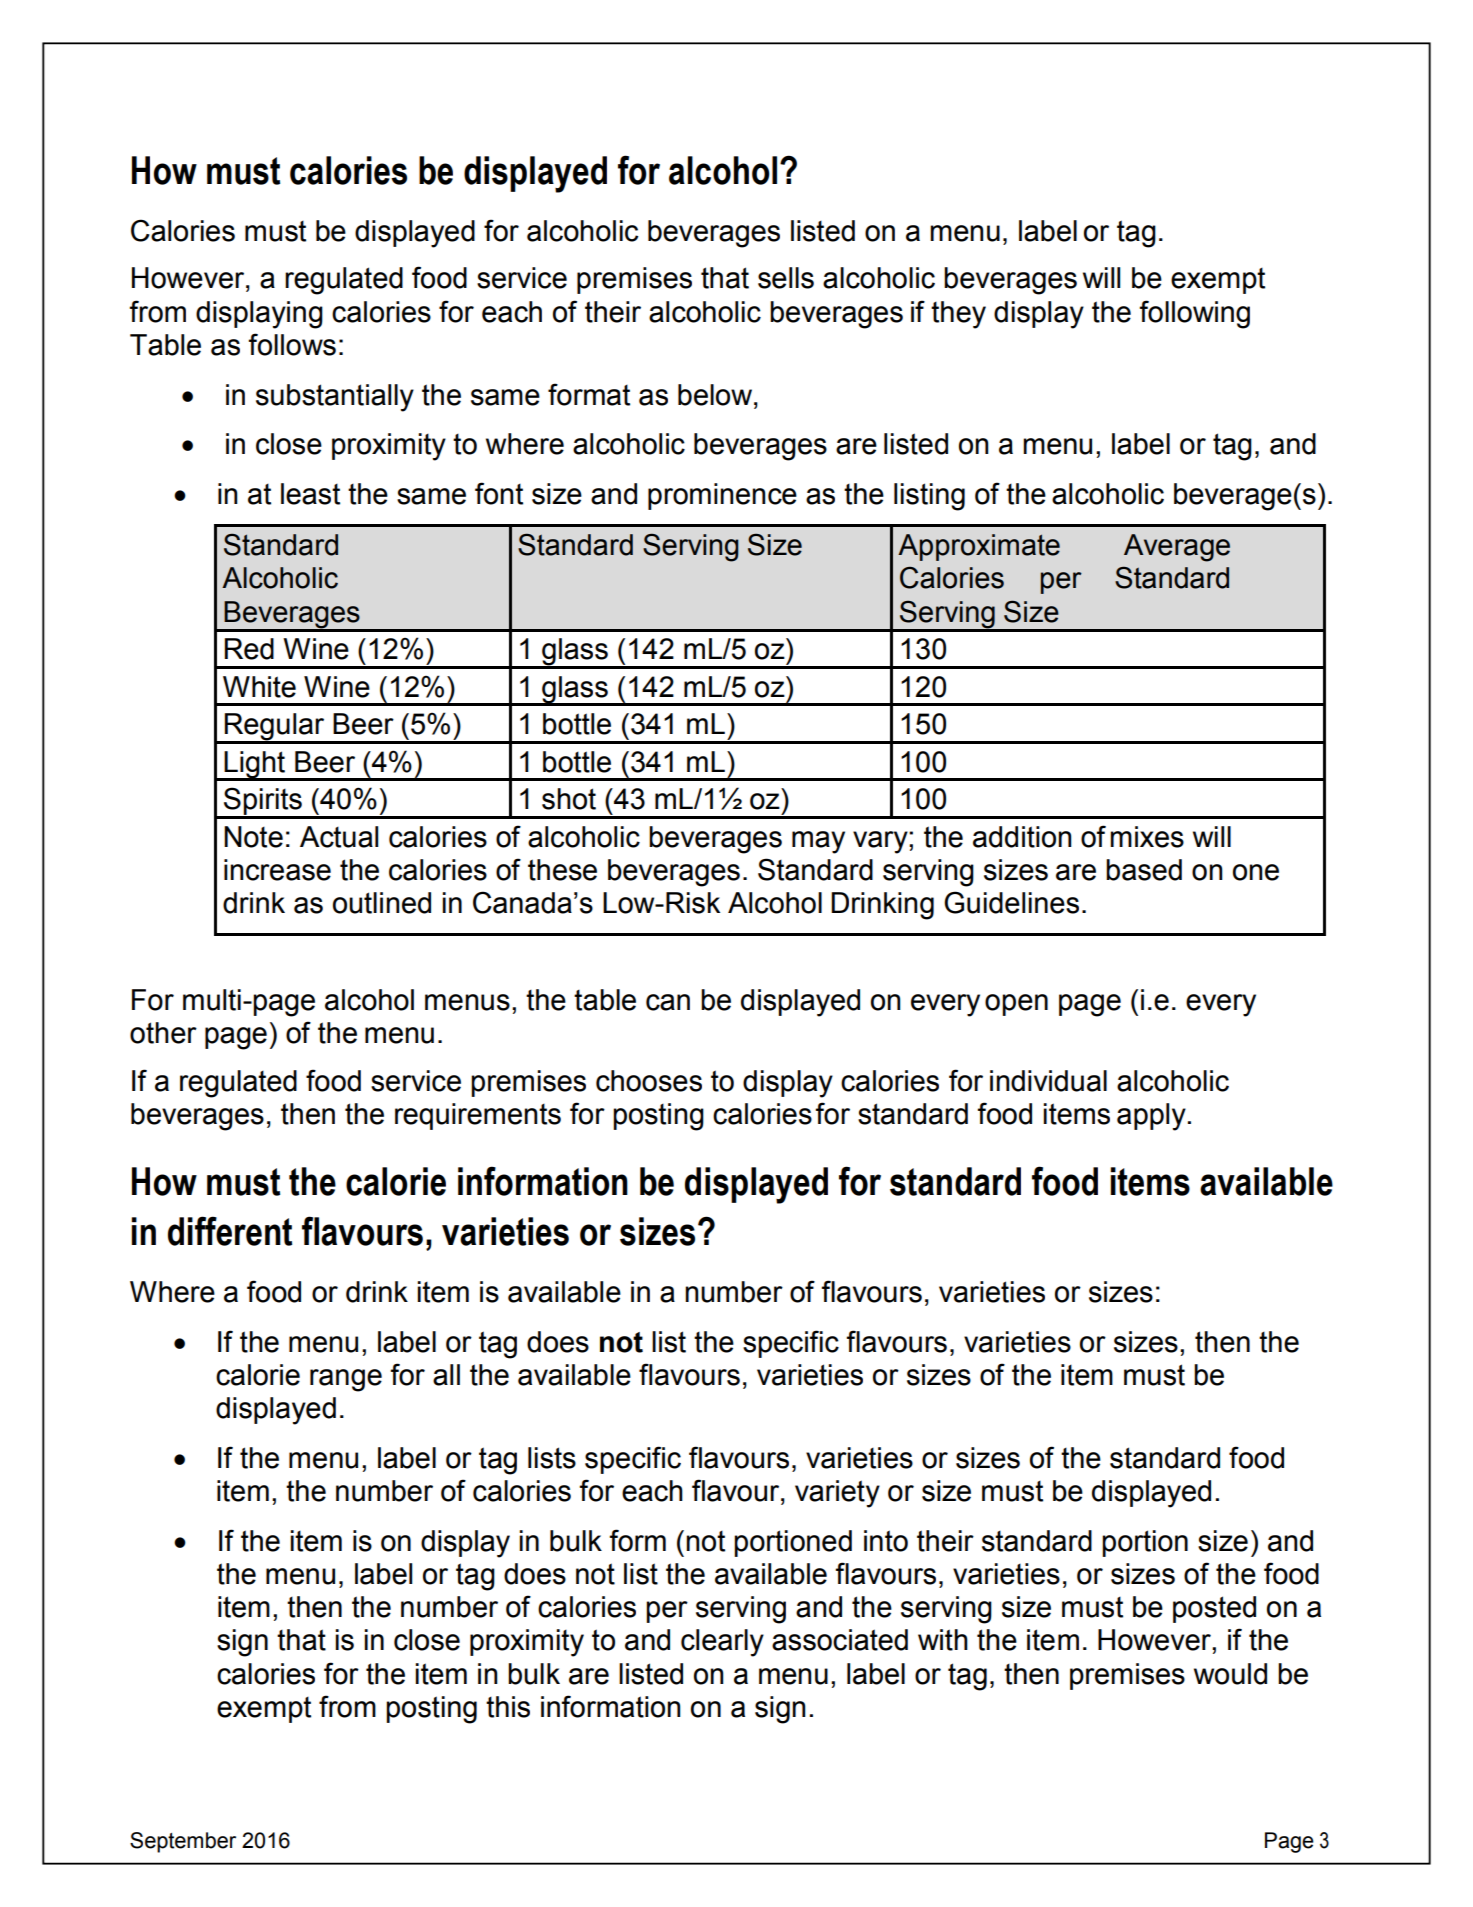 The width and height of the screenshot is (1473, 1907). What do you see at coordinates (183, 1842) in the screenshot?
I see `September` at bounding box center [183, 1842].
